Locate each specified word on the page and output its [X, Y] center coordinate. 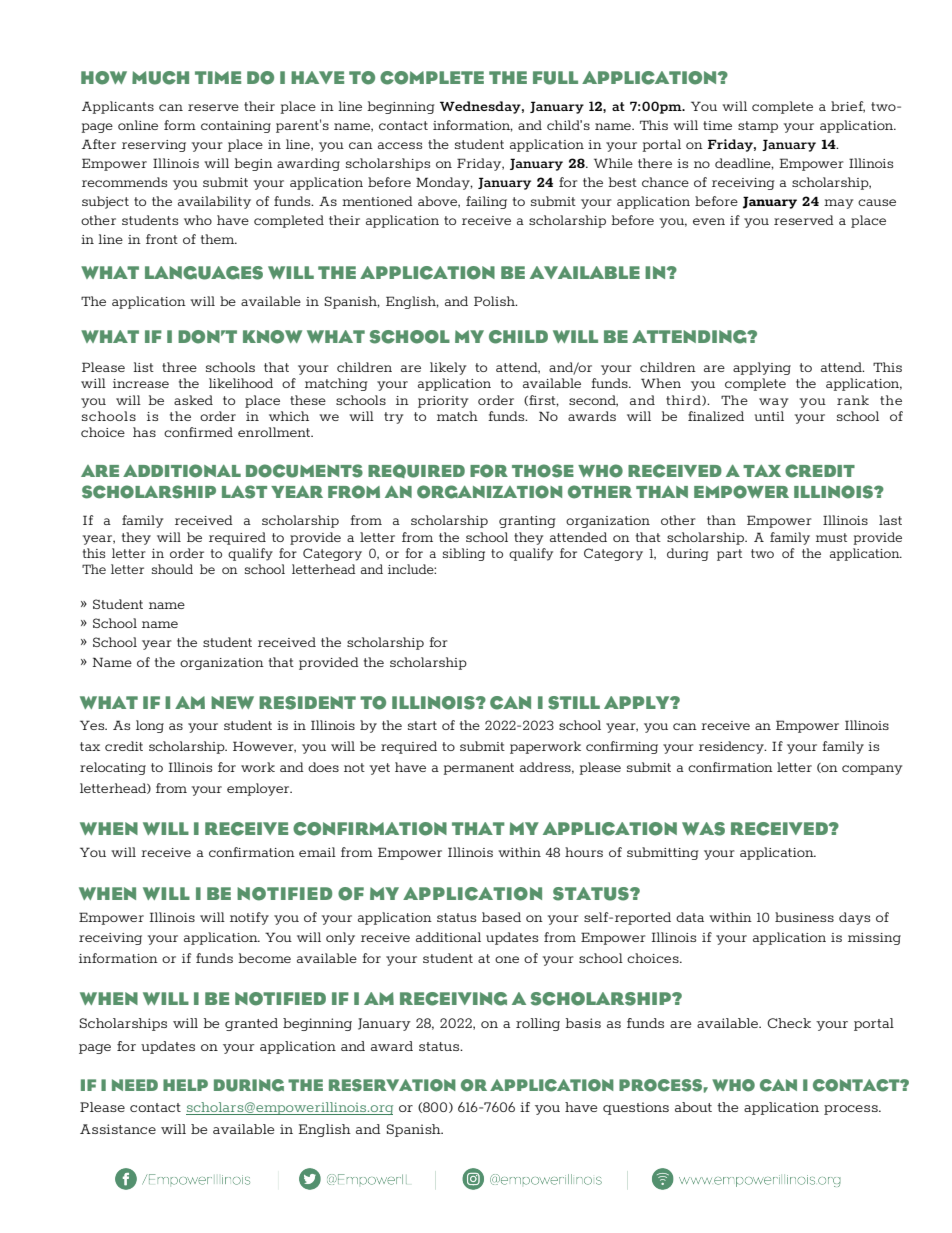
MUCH [160, 78]
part [729, 555]
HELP [185, 1085]
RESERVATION [392, 1085]
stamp [758, 127]
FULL [555, 78]
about [693, 1107]
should [172, 569]
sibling [464, 554]
